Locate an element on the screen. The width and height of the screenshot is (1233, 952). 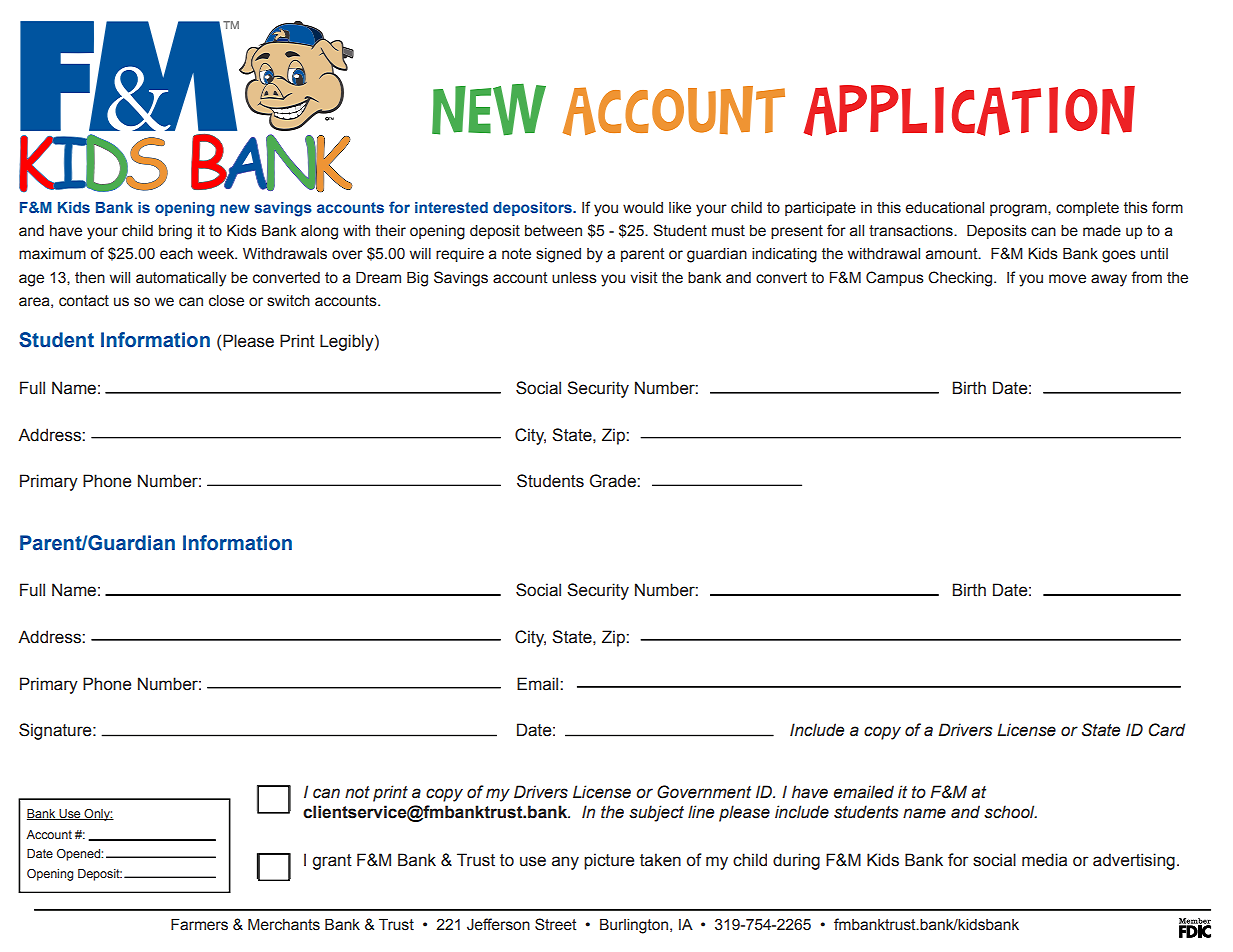
subject is located at coordinates (656, 813).
